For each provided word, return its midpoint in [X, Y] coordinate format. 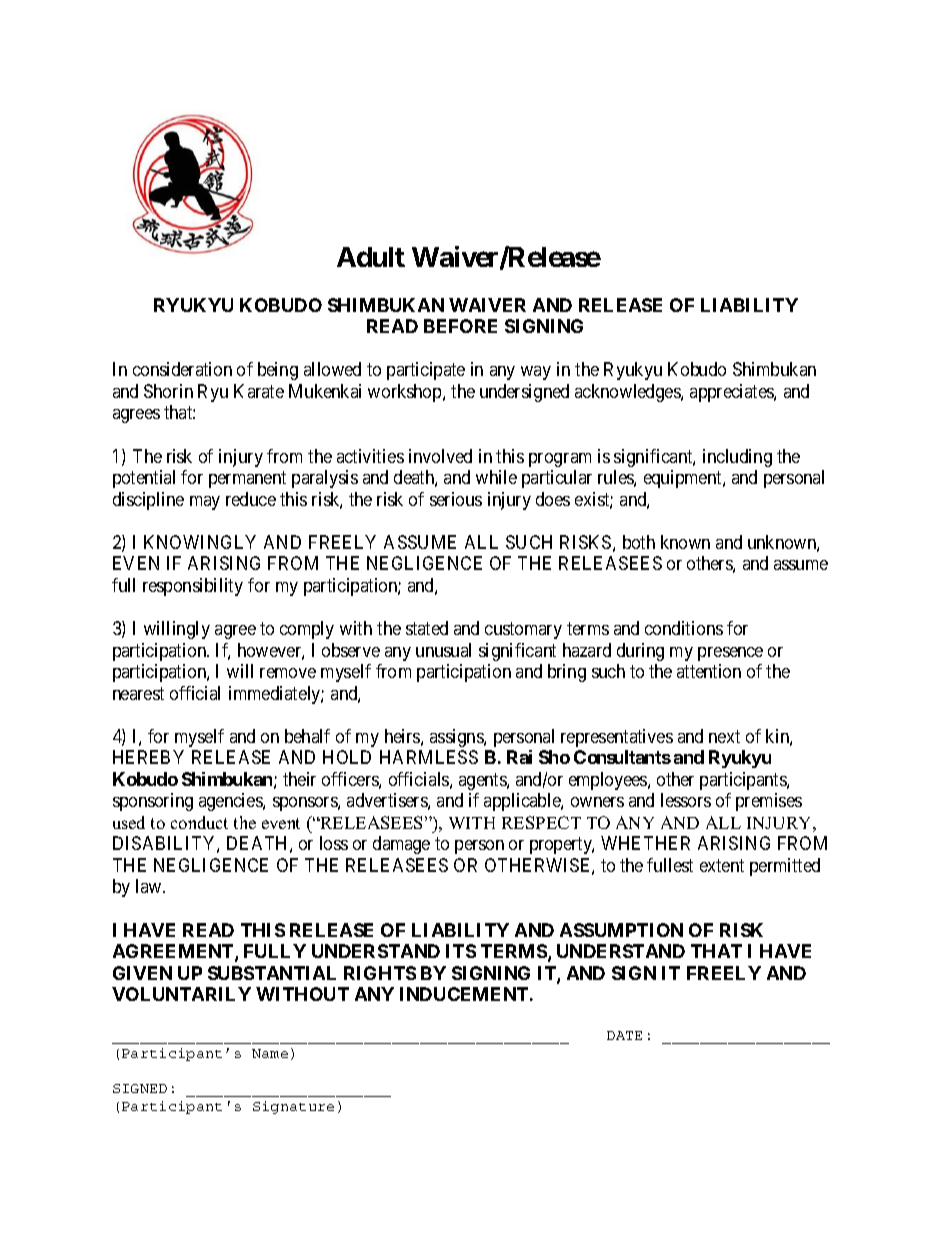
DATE [624, 1035]
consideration [182, 369]
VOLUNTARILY [181, 994]
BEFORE [460, 326]
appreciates [732, 393]
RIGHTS [380, 973]
